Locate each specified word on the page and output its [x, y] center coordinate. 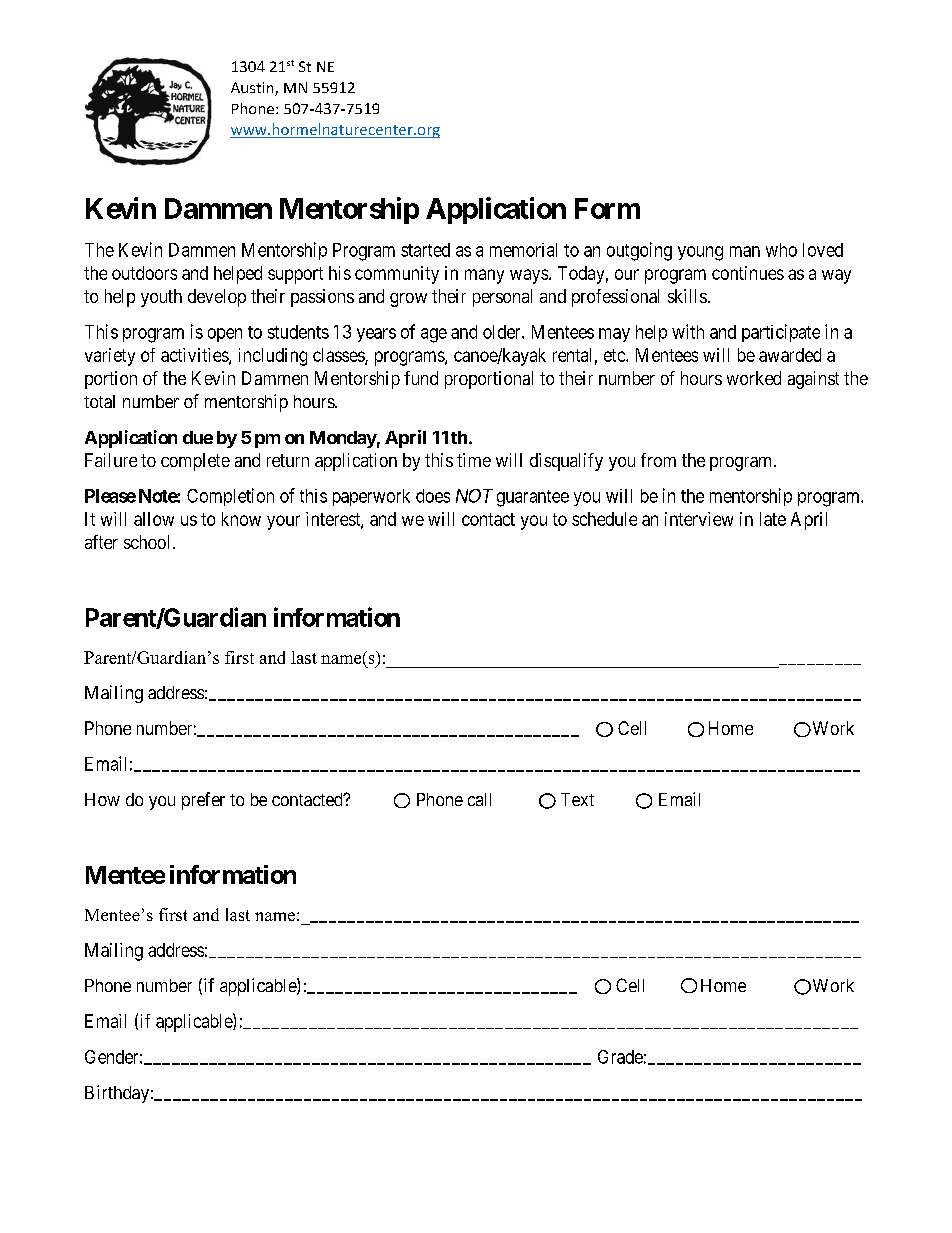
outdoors [144, 273]
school [146, 542]
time [474, 460]
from [658, 460]
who [781, 250]
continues [748, 273]
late [773, 519]
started [425, 250]
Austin [253, 89]
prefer [203, 801]
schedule [604, 519]
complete [195, 462]
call [479, 799]
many [484, 276]
